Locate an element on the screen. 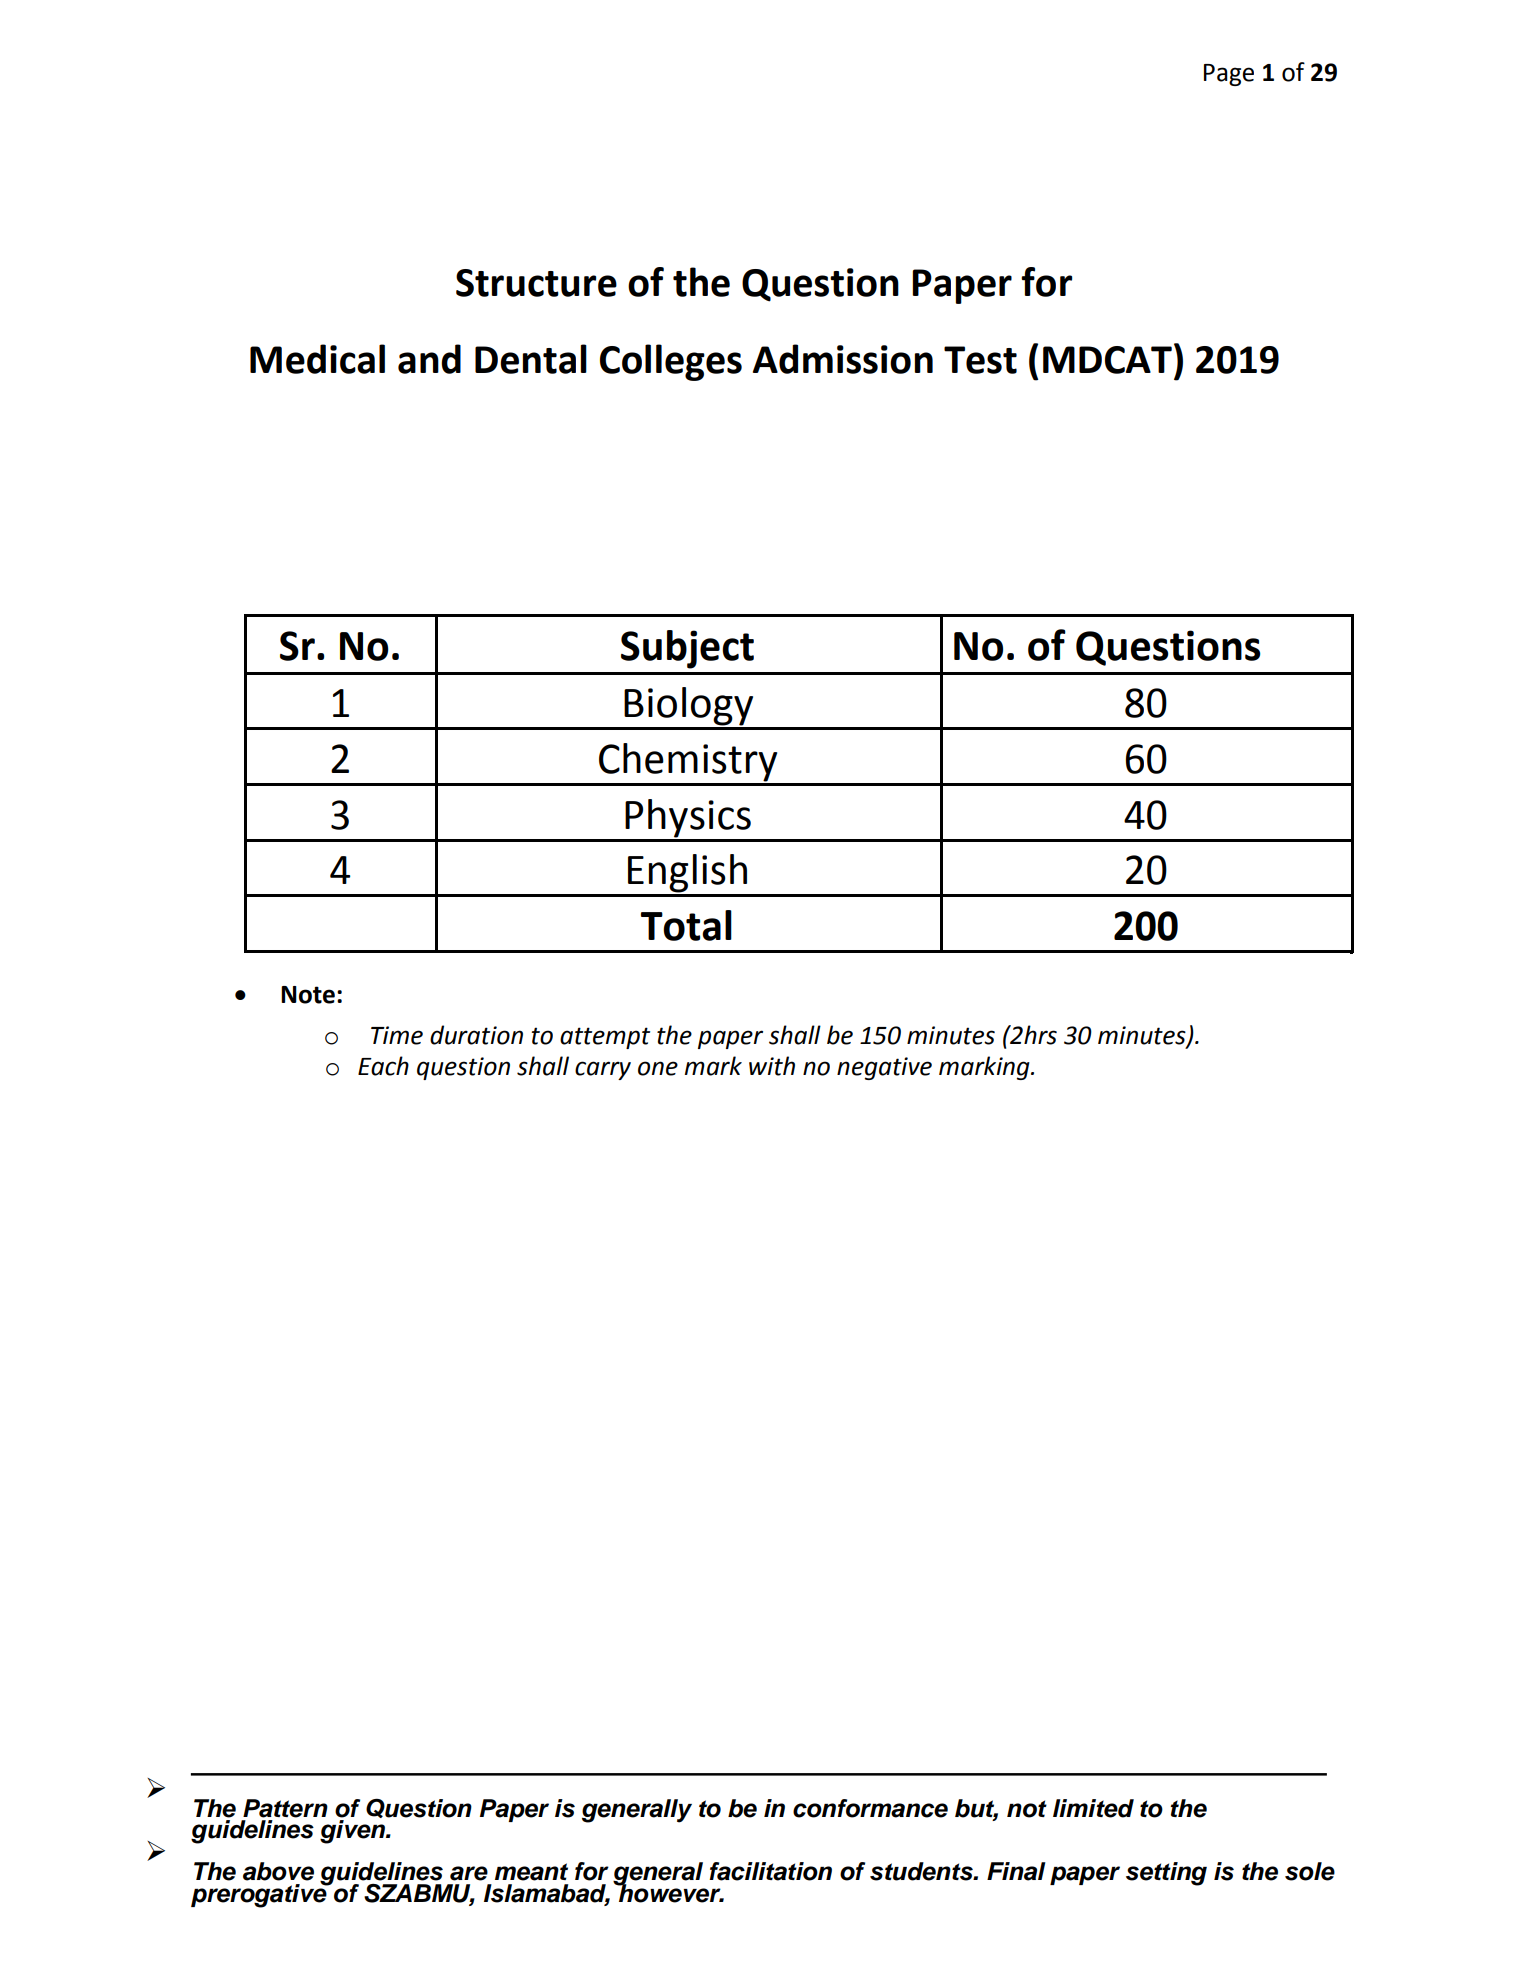  limited is located at coordinates (1093, 1808).
